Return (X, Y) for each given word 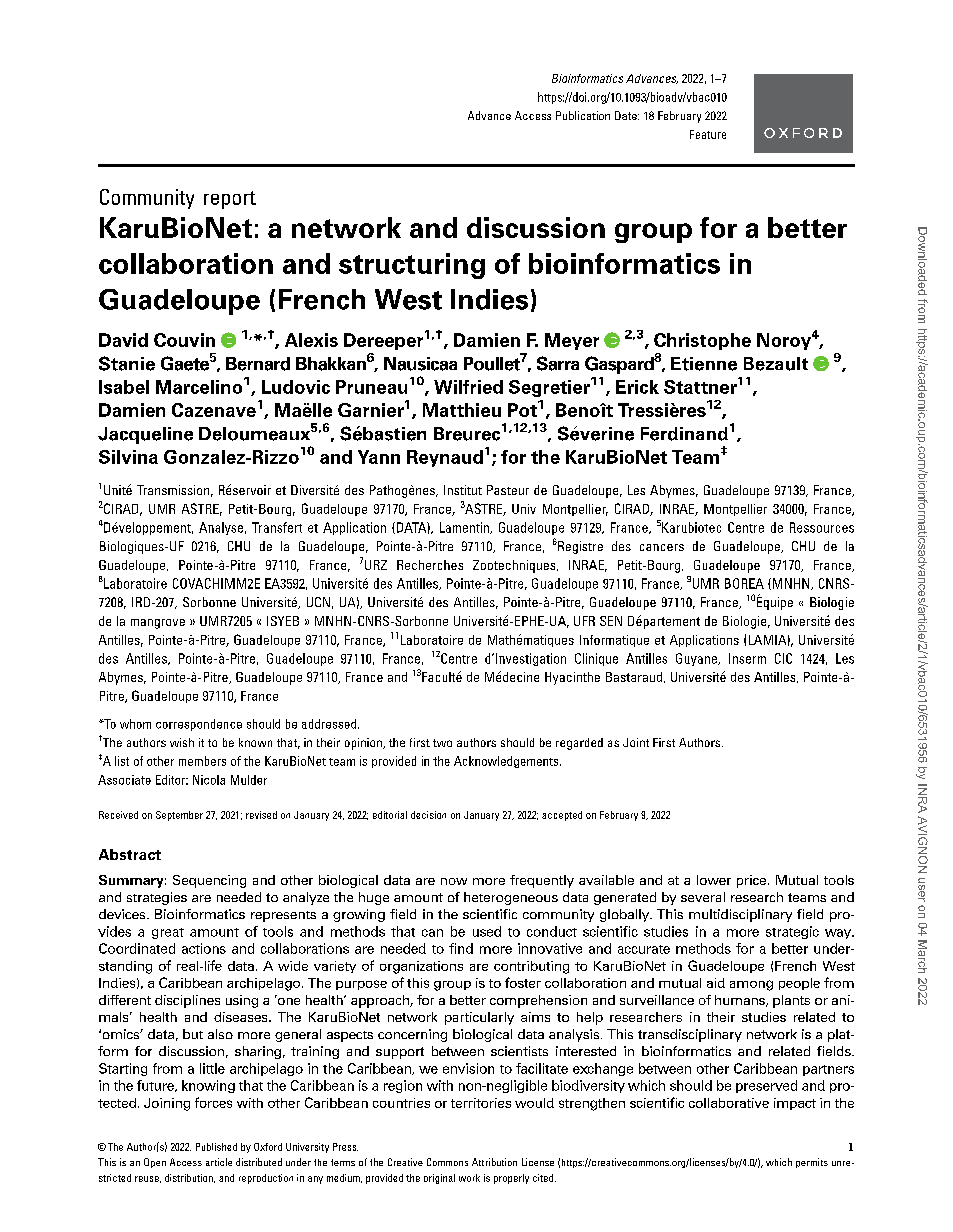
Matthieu (462, 410)
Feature (708, 134)
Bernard (258, 364)
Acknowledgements (507, 762)
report (230, 200)
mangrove (158, 624)
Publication (583, 115)
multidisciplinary (740, 915)
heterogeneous (511, 898)
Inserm (747, 658)
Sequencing (209, 881)
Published (216, 1147)
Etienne (704, 364)
